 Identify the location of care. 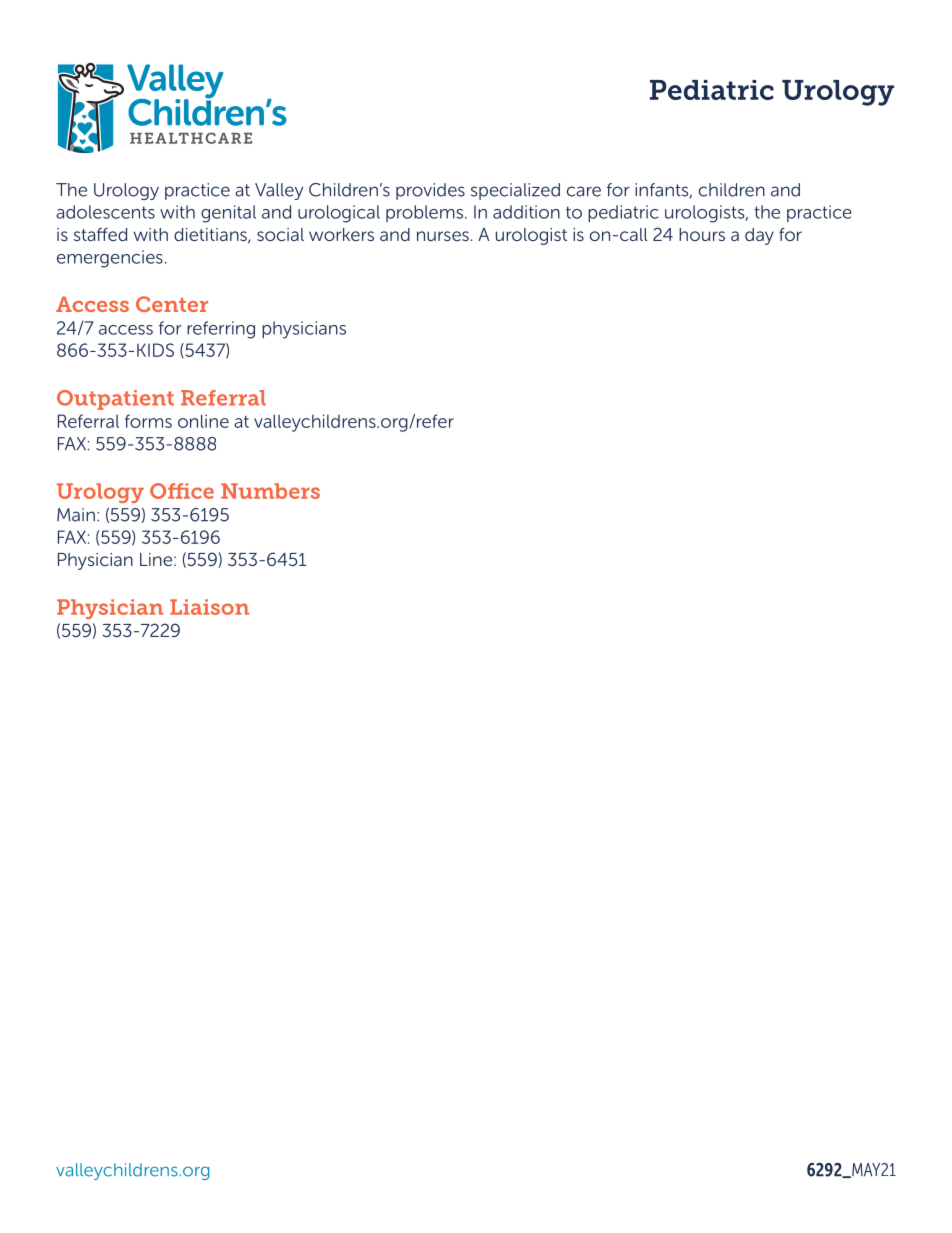
(584, 191).
